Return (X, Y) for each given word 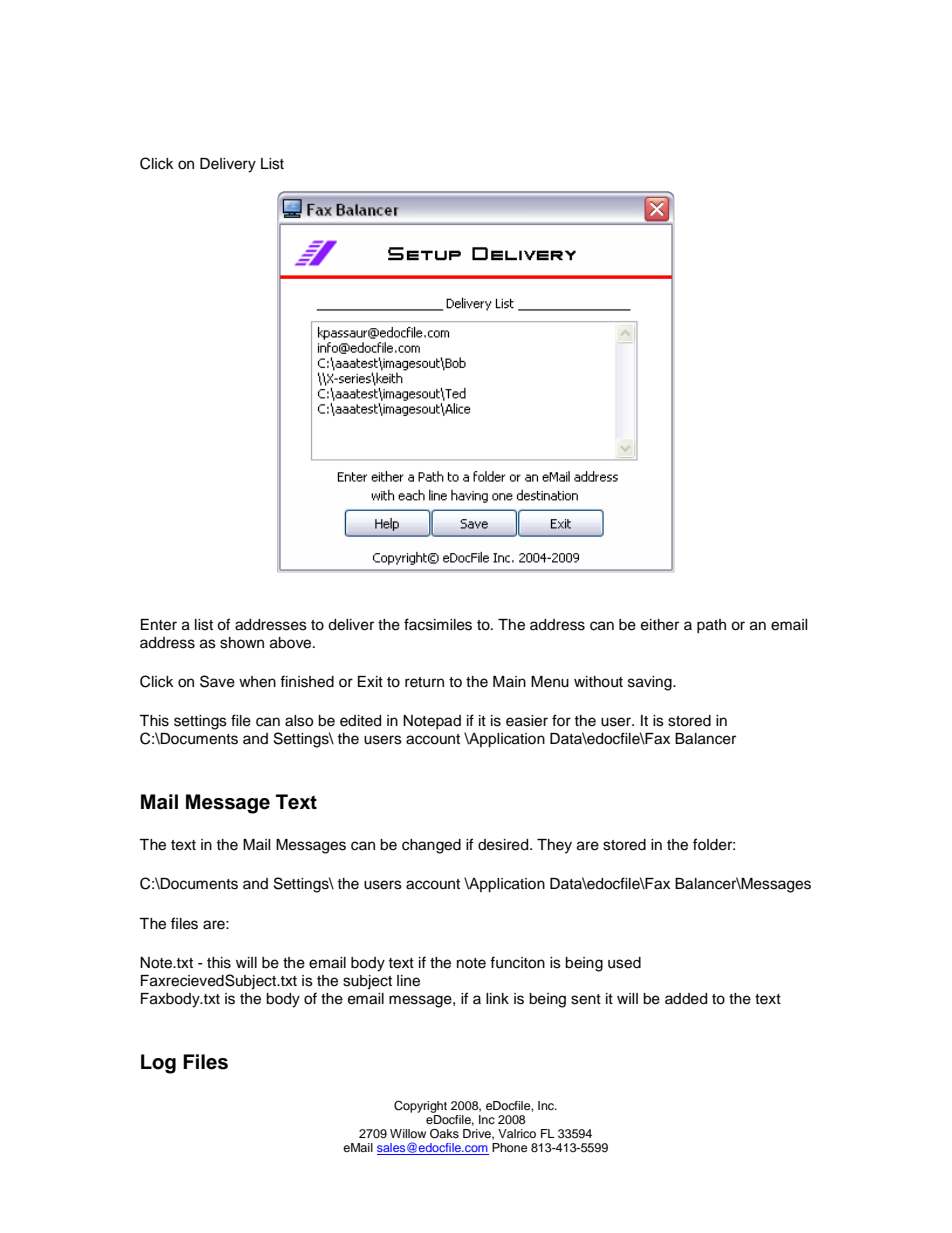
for (561, 720)
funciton (517, 962)
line (408, 981)
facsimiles (438, 624)
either (660, 625)
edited (360, 721)
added (686, 999)
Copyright (420, 1107)
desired (504, 845)
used (624, 963)
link (497, 998)
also (299, 721)
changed (431, 846)
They (554, 846)
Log (158, 1064)
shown (242, 643)
